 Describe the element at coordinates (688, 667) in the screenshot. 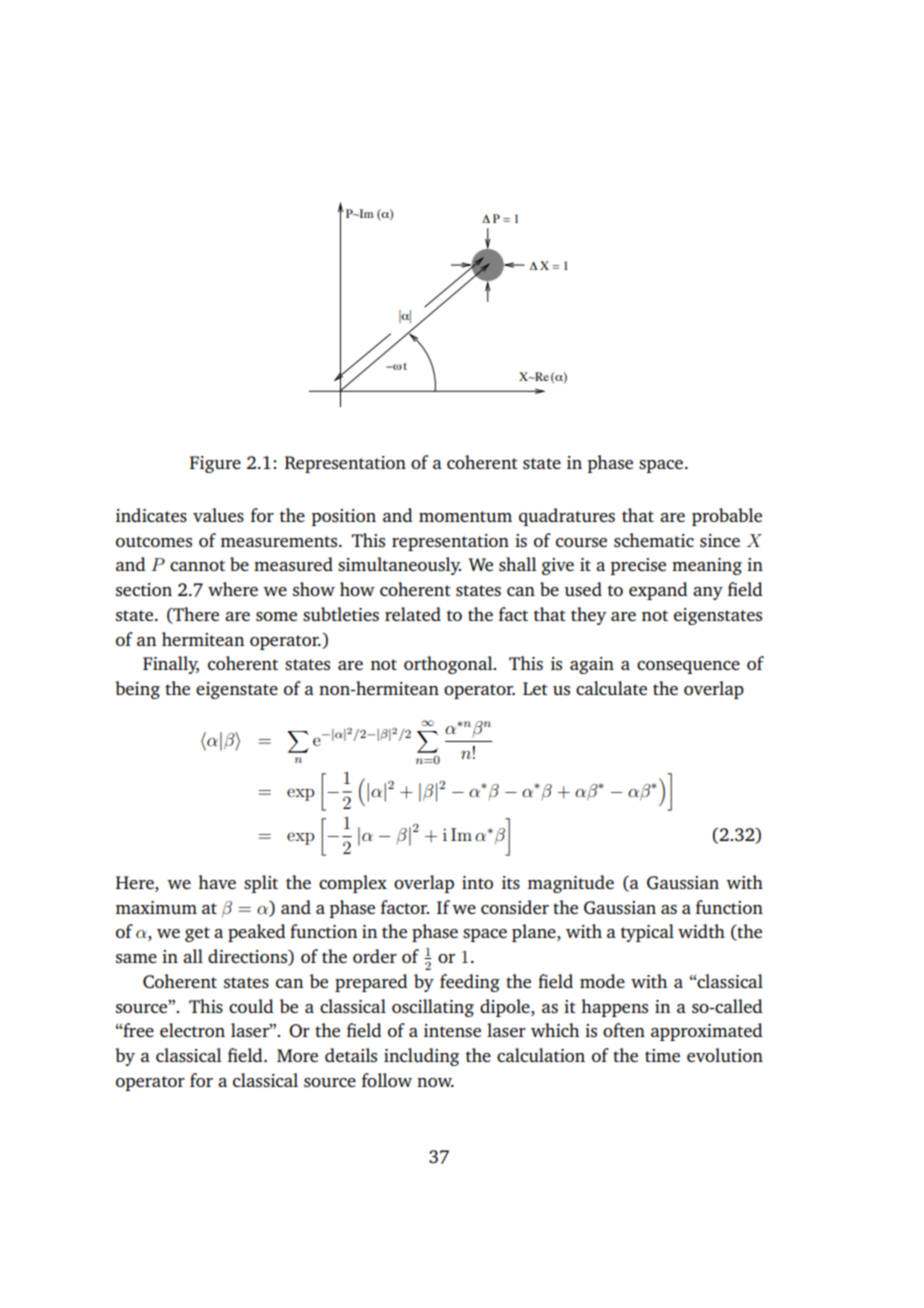

I see `consequence` at that location.
